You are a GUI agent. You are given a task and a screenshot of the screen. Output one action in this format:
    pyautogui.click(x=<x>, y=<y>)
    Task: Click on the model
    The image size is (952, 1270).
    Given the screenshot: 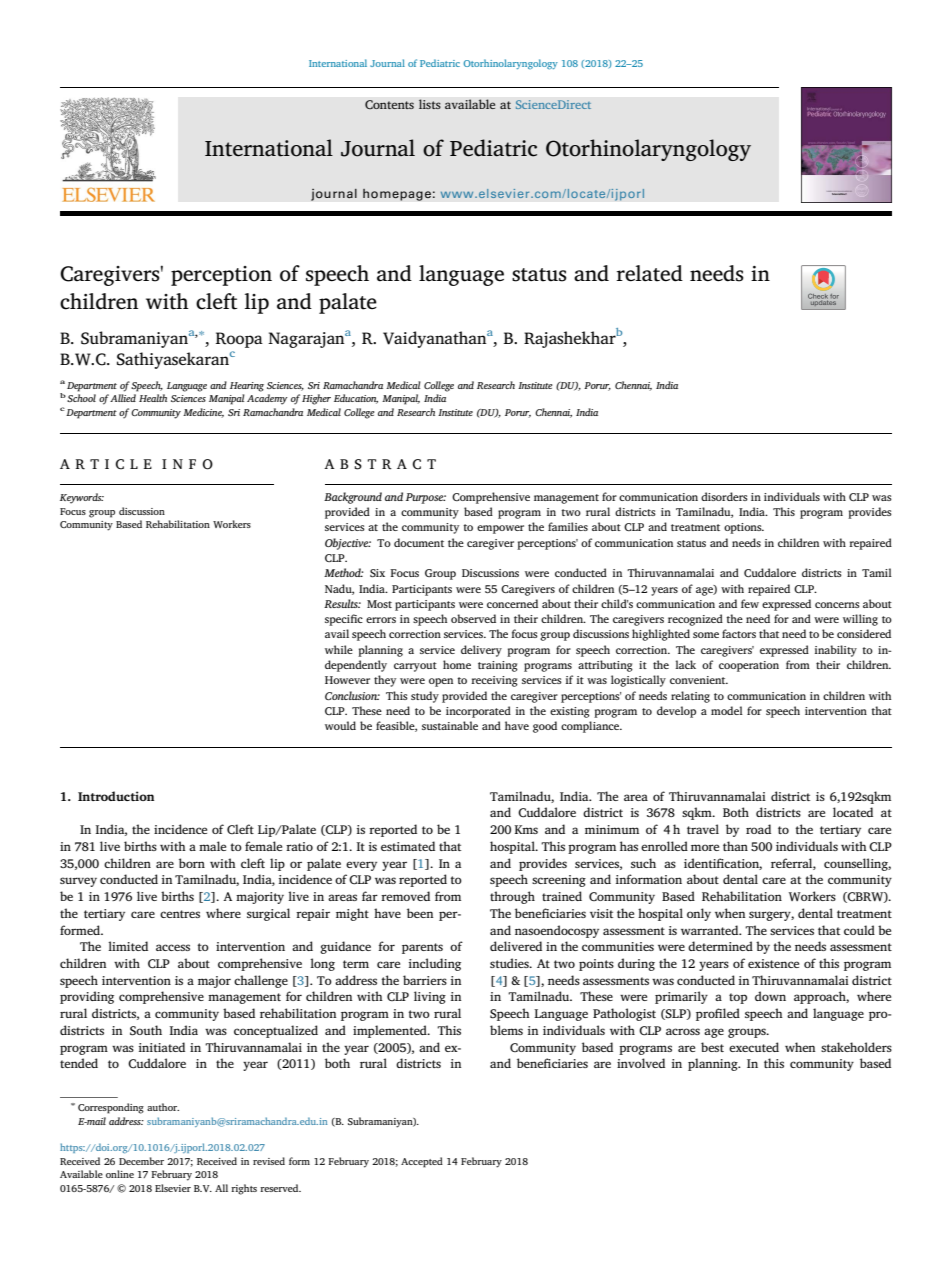 What is the action you would take?
    pyautogui.click(x=727, y=710)
